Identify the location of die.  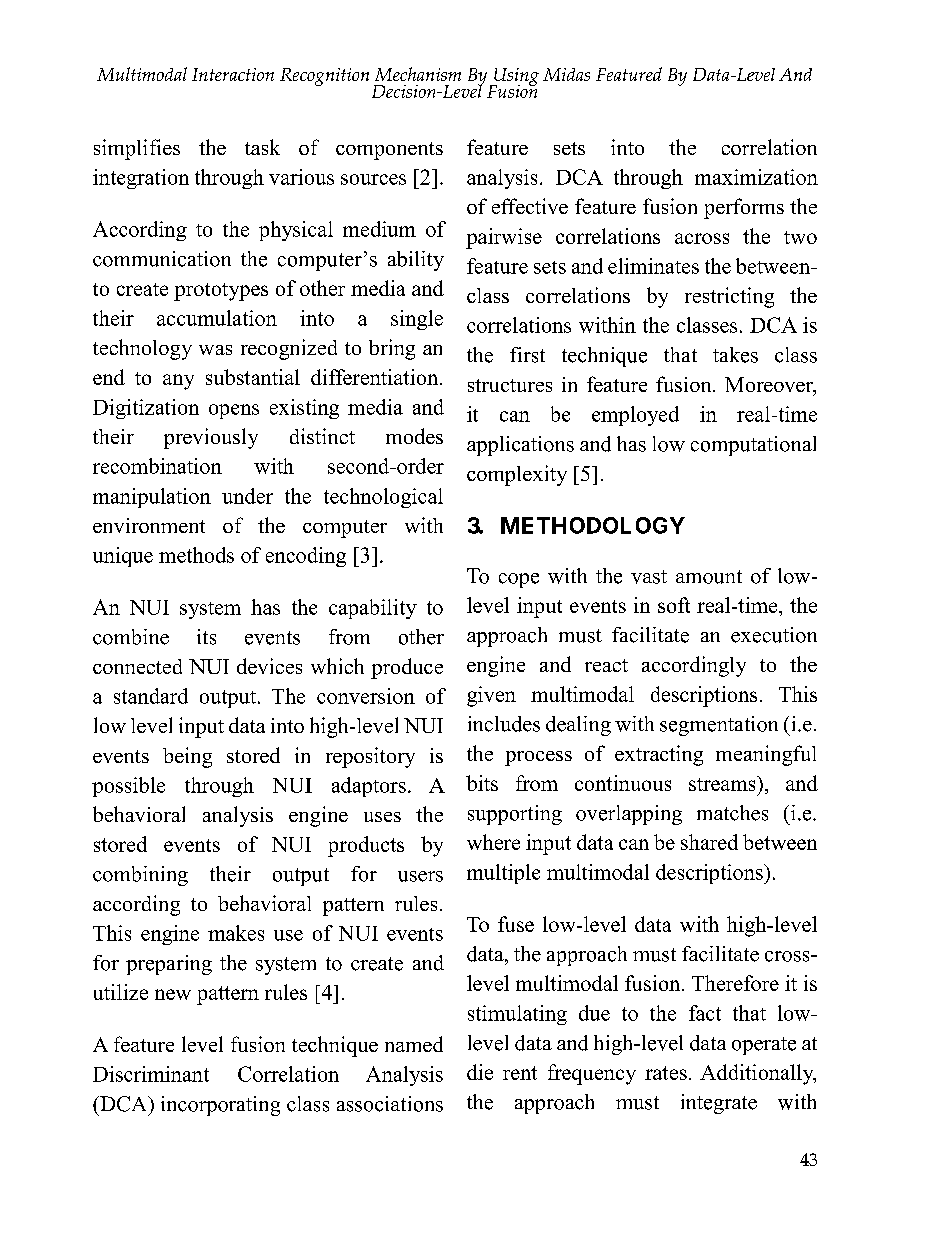
(480, 1072).
